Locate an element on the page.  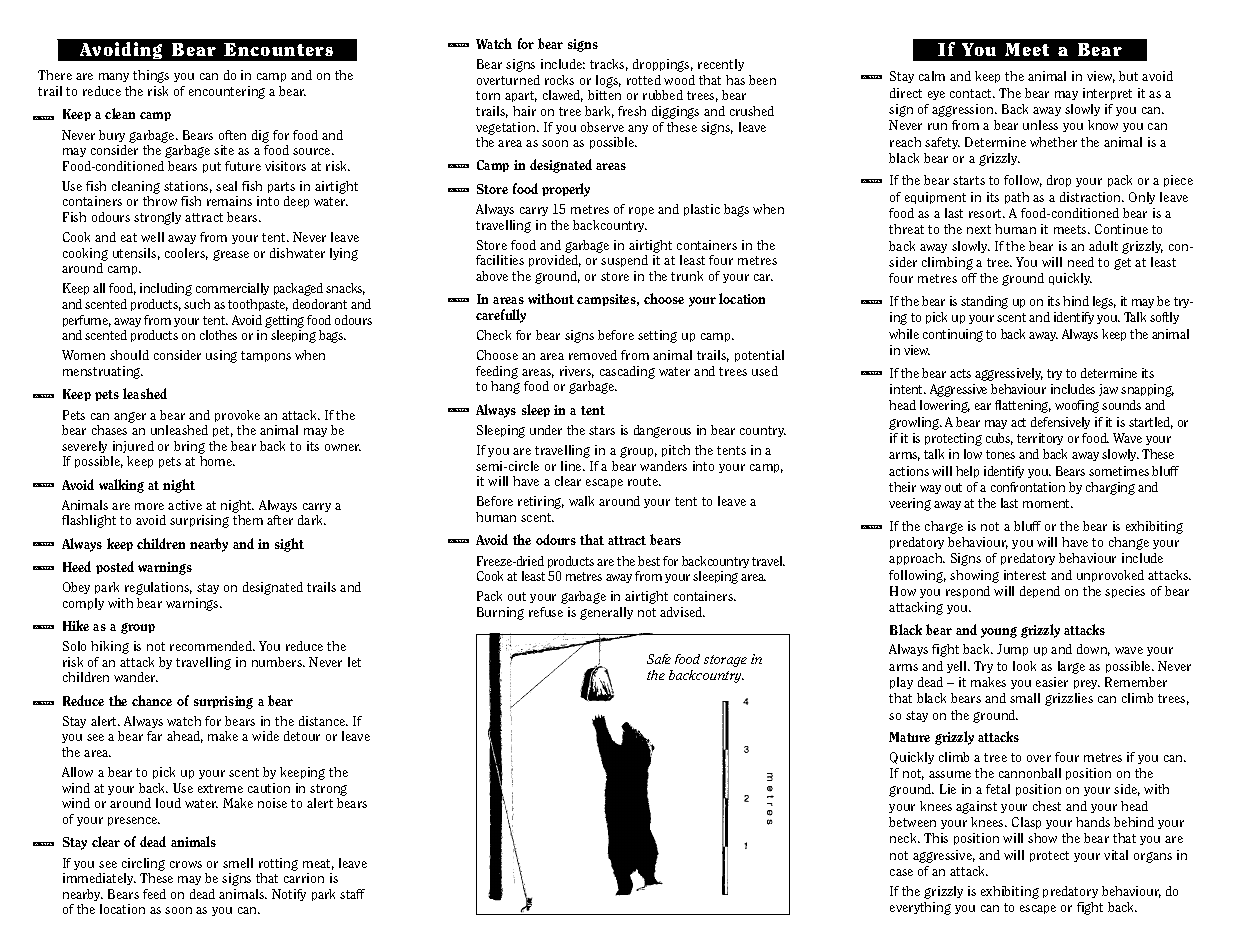
regulations is located at coordinates (158, 588).
